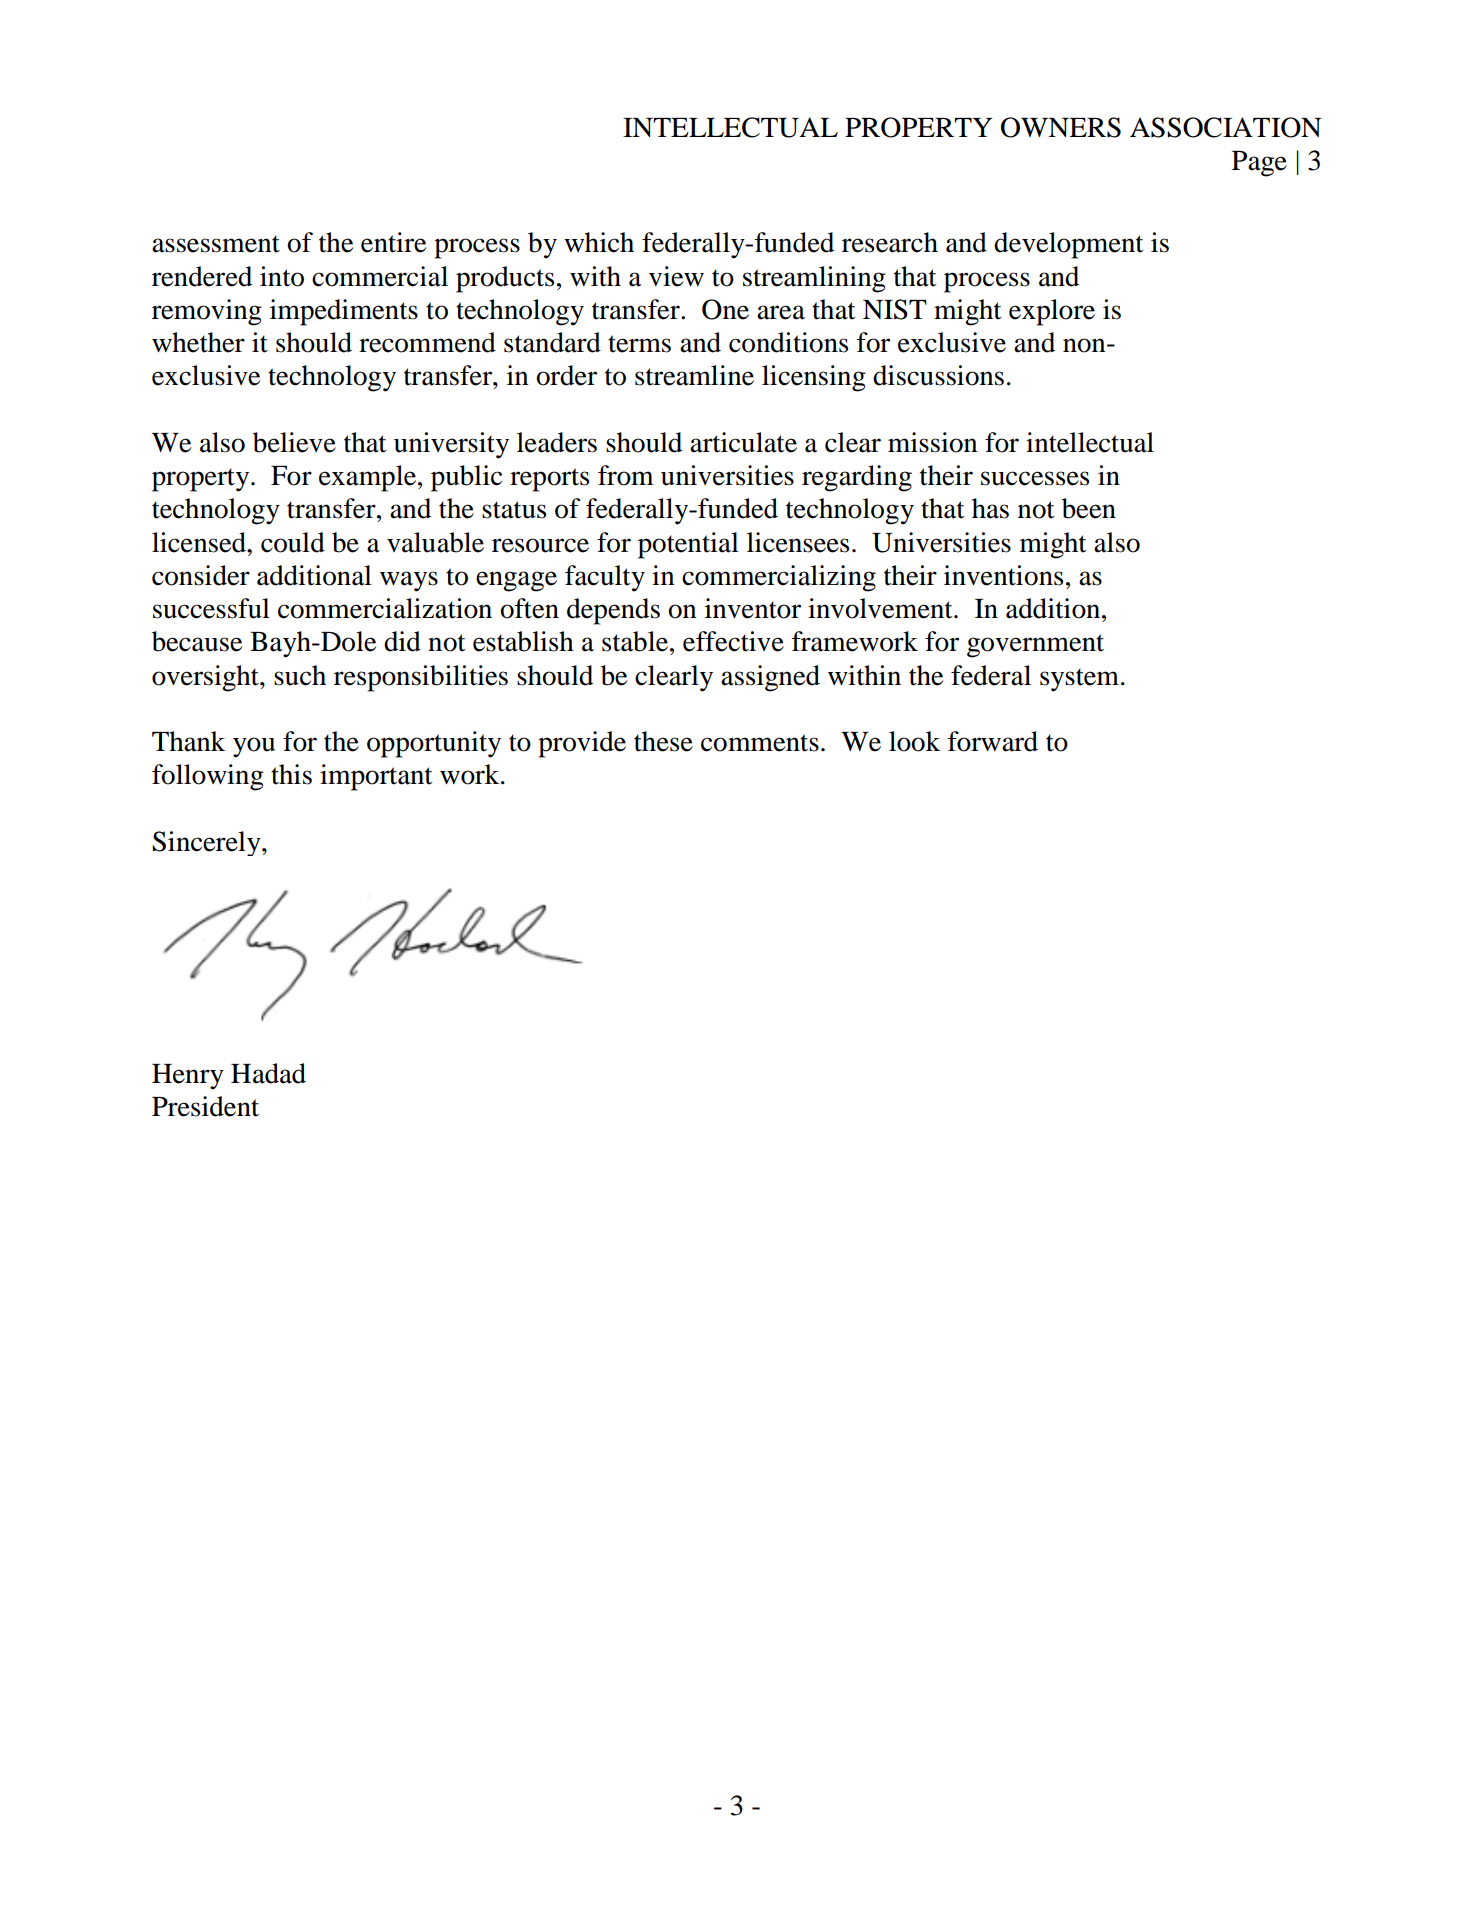 Image resolution: width=1474 pixels, height=1908 pixels. Describe the element at coordinates (1035, 646) in the screenshot. I see `government` at that location.
